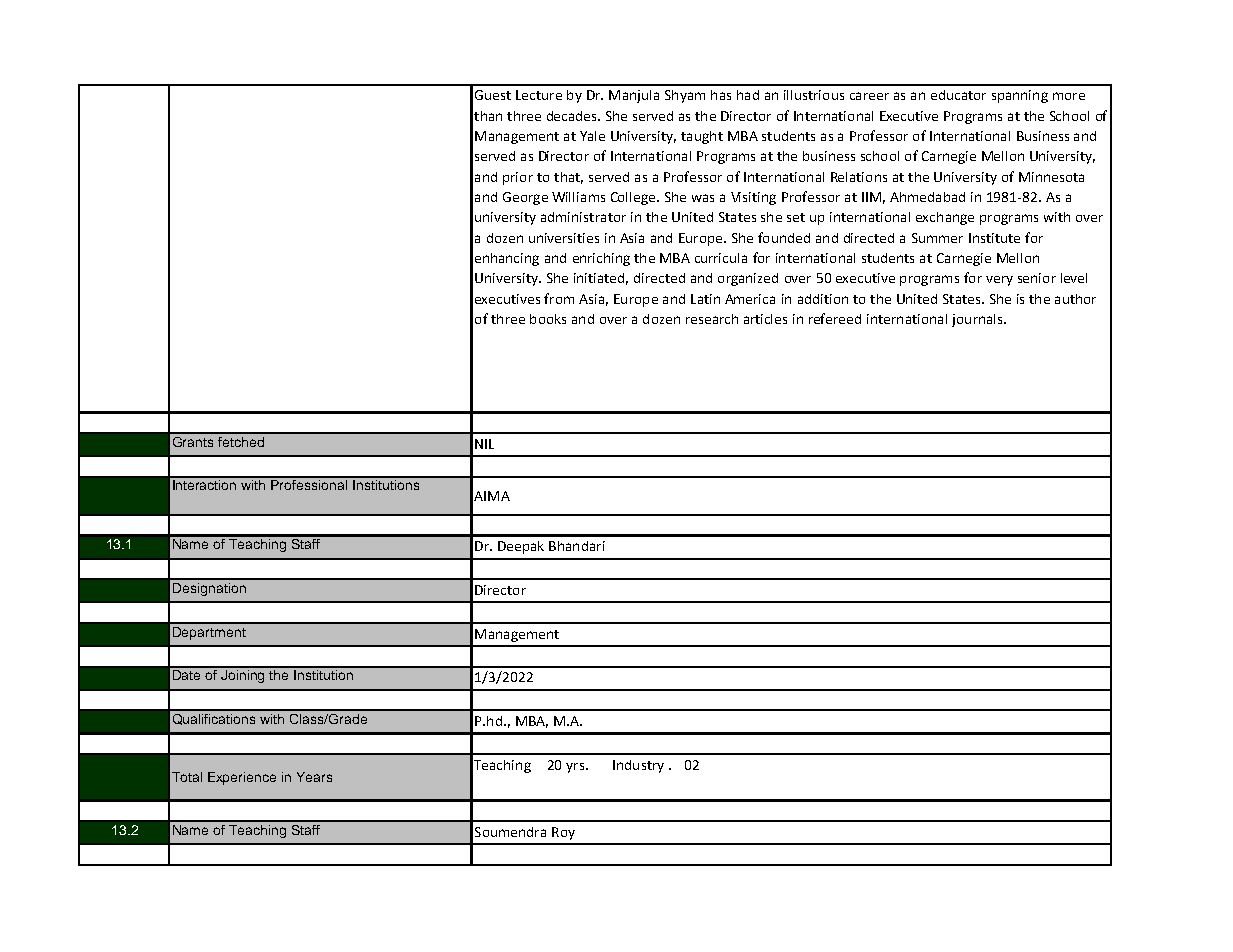 The image size is (1233, 952). What do you see at coordinates (484, 444) in the image?
I see `NIL` at bounding box center [484, 444].
